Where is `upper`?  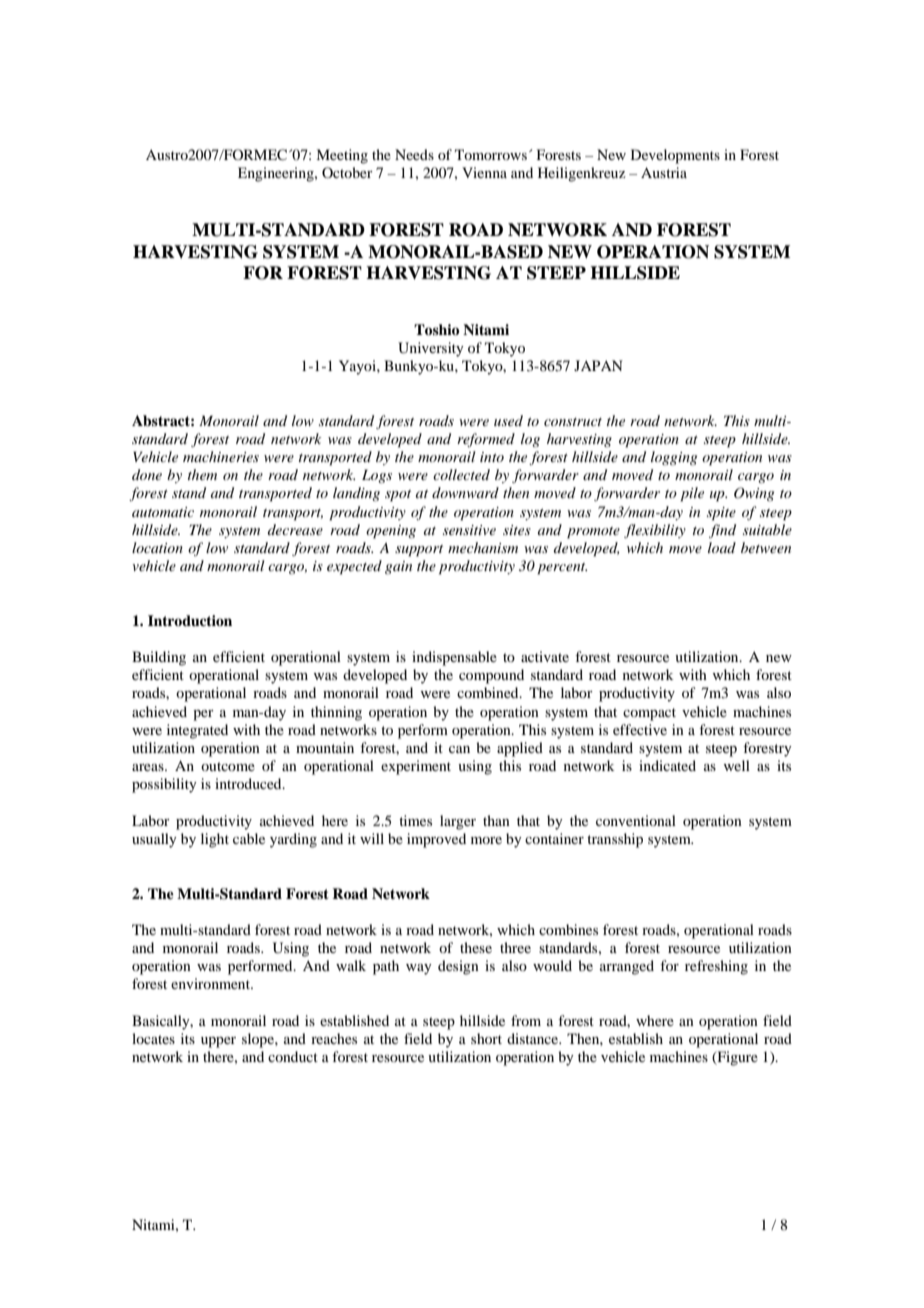
upper is located at coordinates (218, 1042).
